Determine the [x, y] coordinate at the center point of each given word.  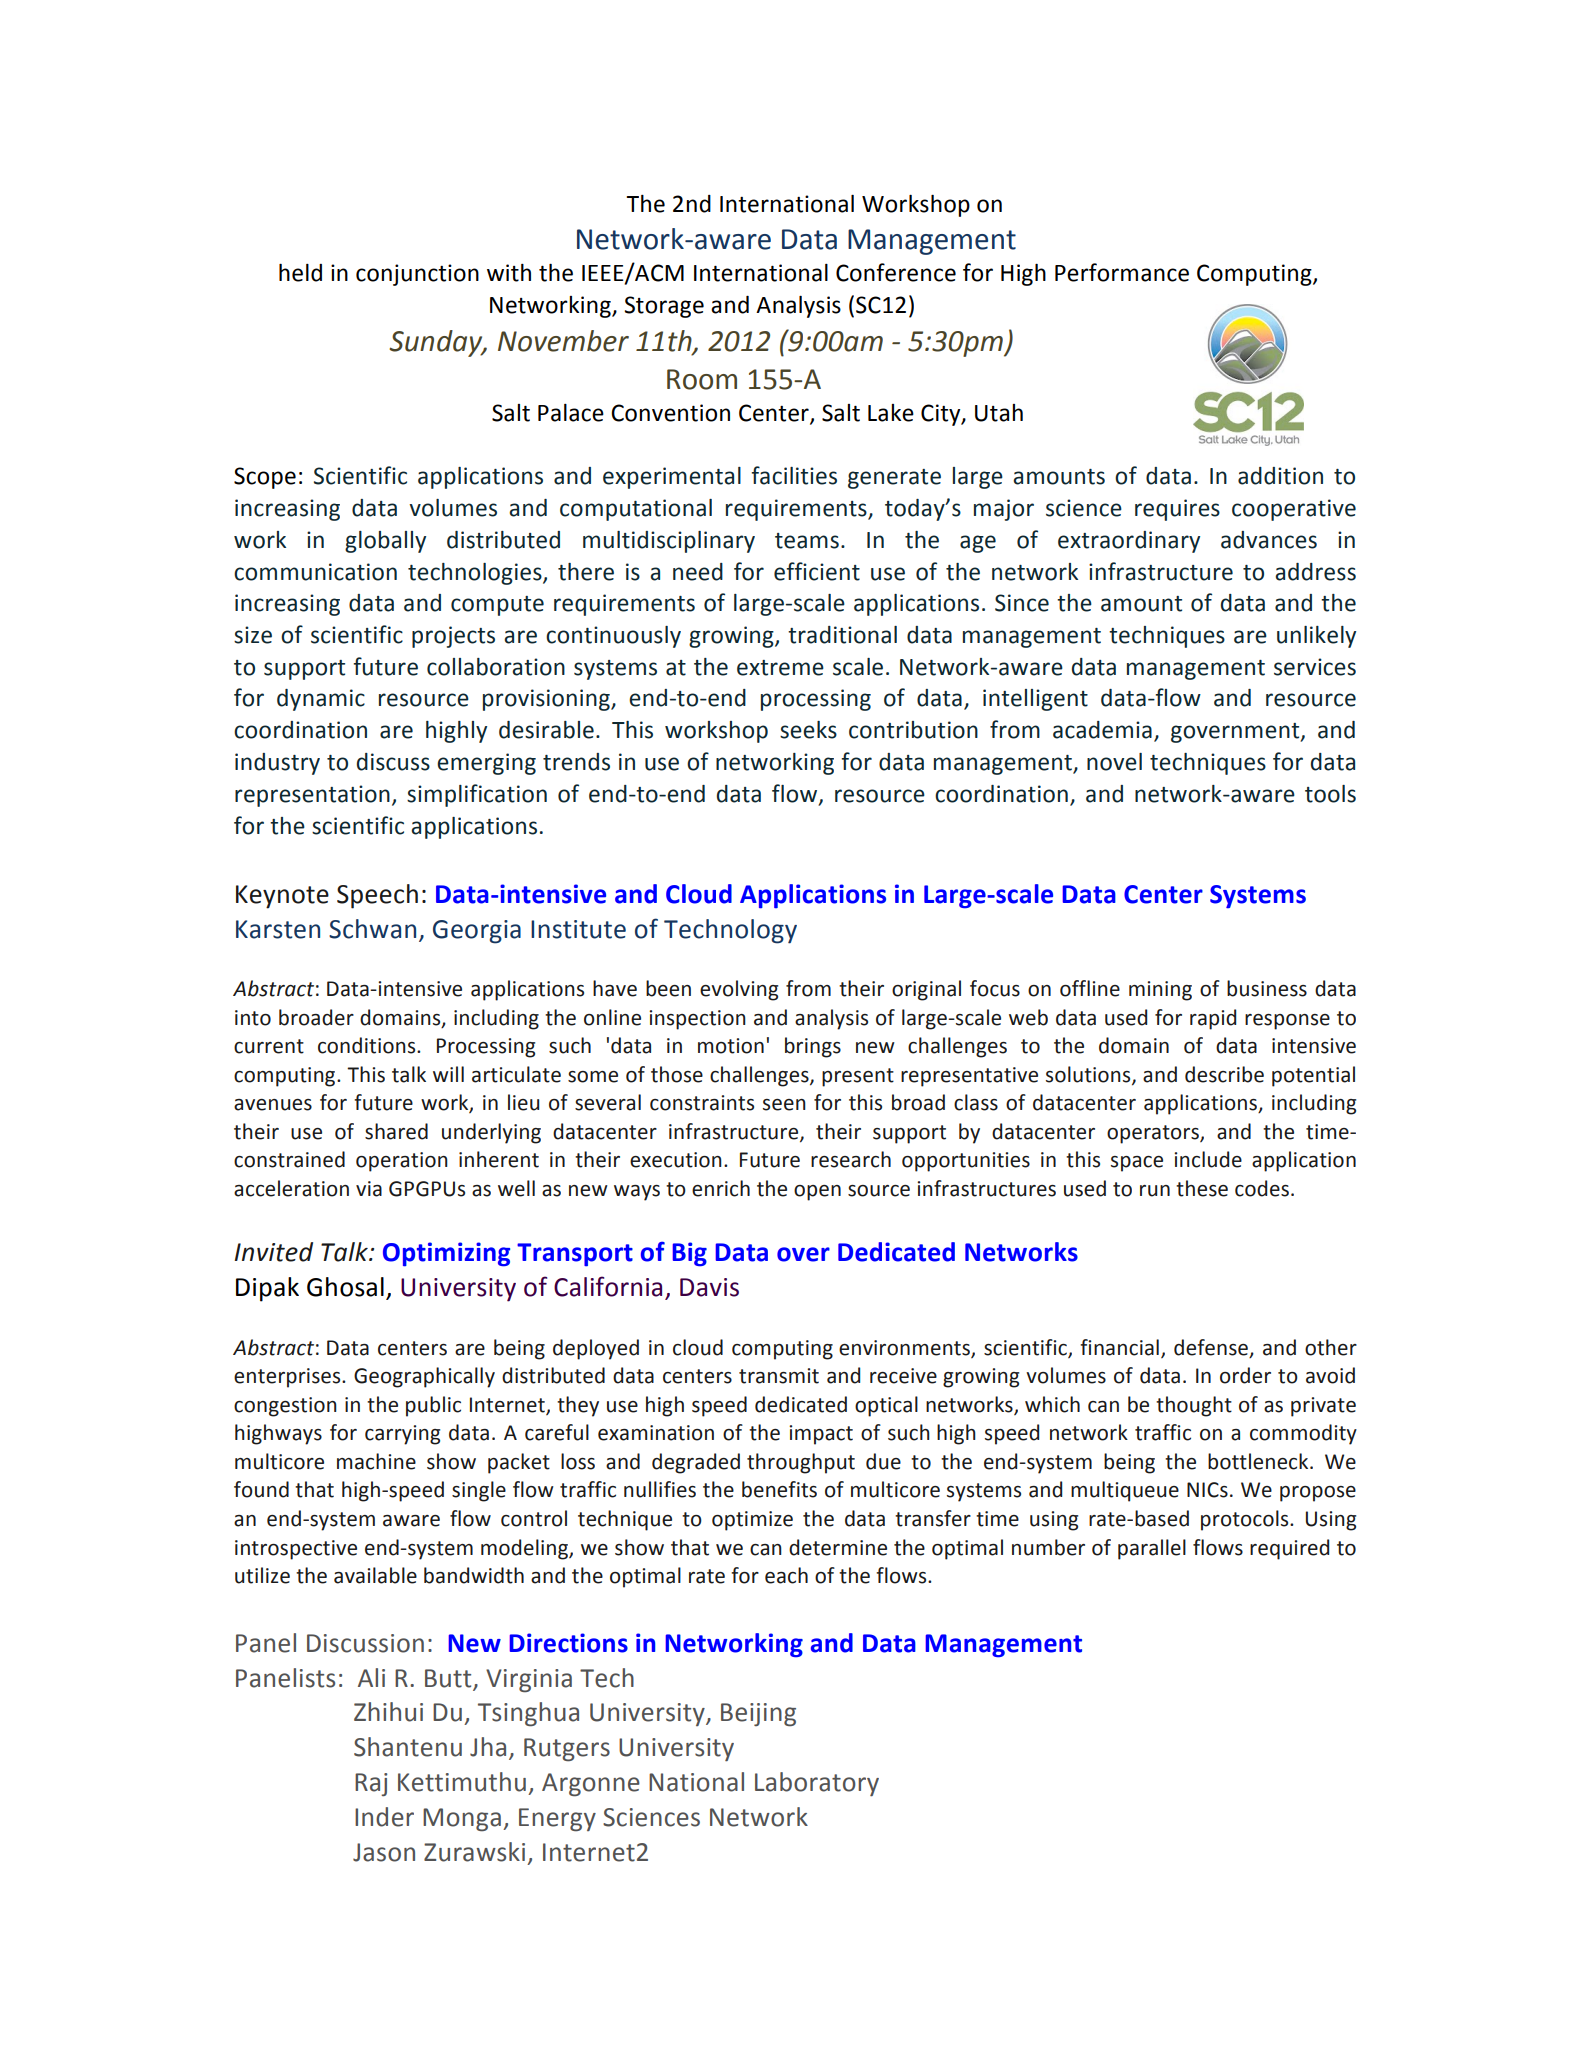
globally [385, 542]
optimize [752, 1521]
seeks [808, 730]
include [1208, 1159]
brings [813, 1047]
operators [1154, 1134]
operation [402, 1162]
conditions [368, 1045]
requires [1177, 510]
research [851, 1159]
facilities [794, 475]
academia [1102, 730]
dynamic [321, 700]
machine [376, 1461]
